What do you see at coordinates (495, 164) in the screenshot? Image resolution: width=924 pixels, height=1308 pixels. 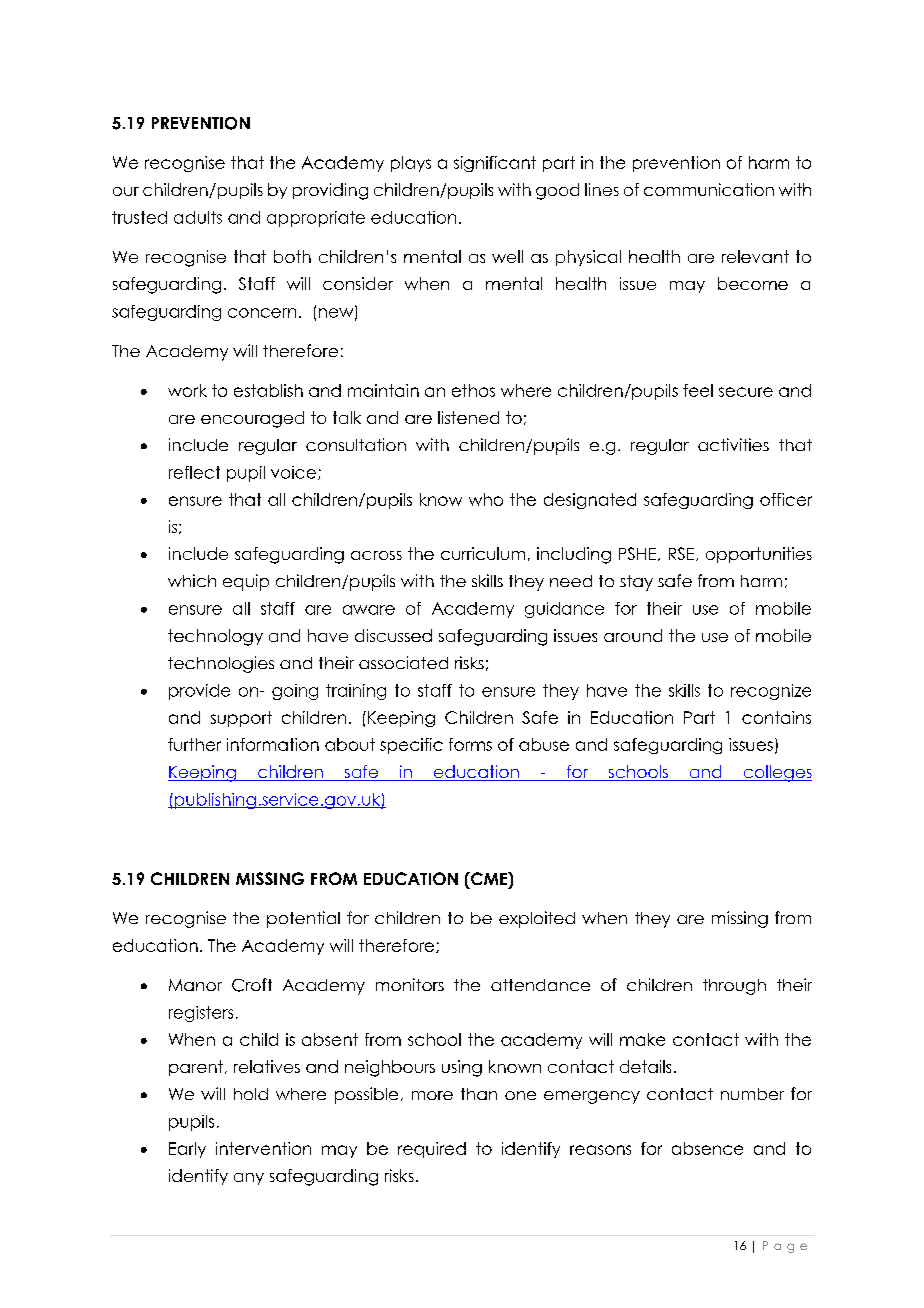 I see `significant` at bounding box center [495, 164].
